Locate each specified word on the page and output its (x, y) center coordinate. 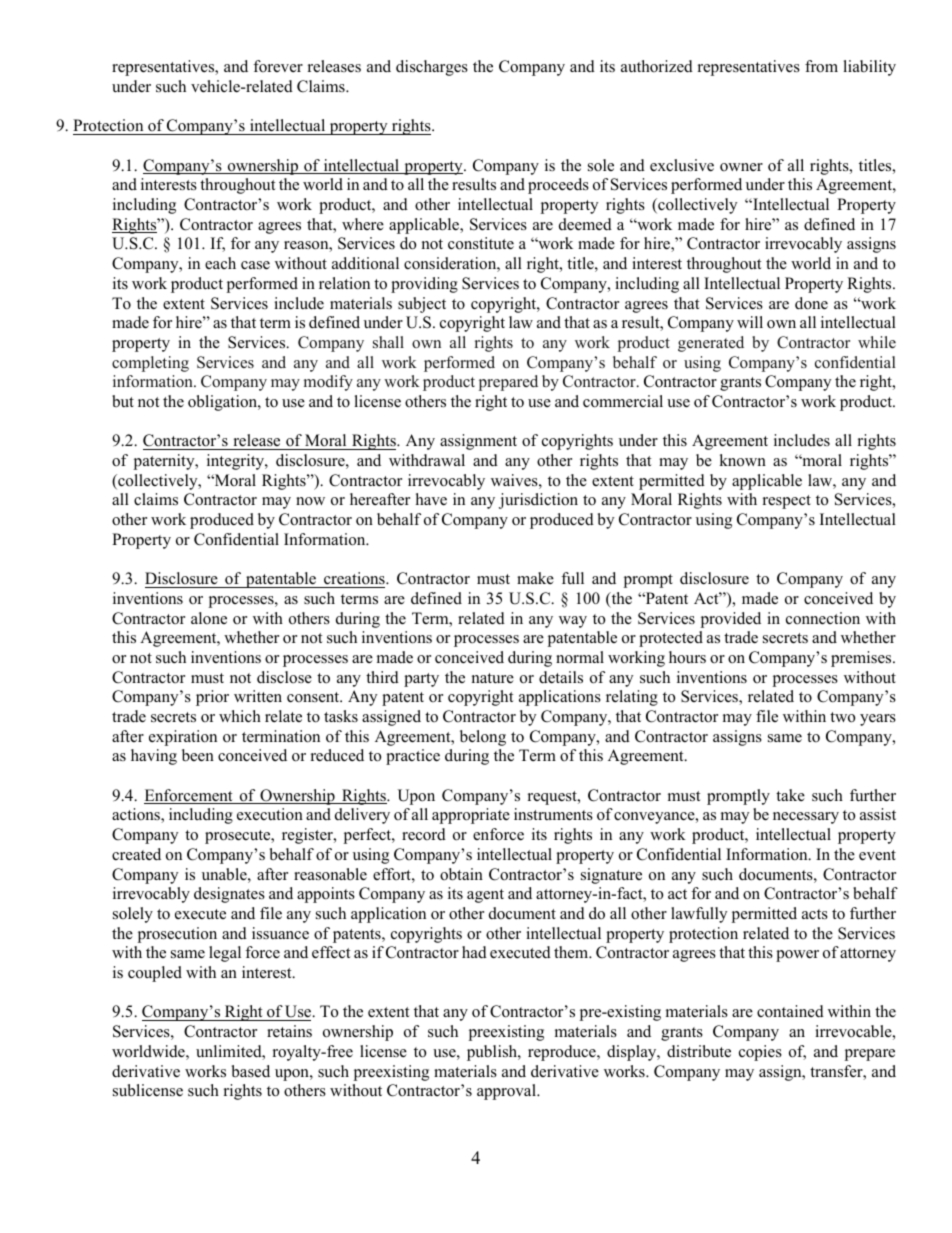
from (821, 66)
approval (507, 1092)
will (750, 322)
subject (422, 305)
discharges (432, 68)
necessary (806, 818)
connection (823, 618)
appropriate (471, 816)
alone (209, 618)
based (251, 1071)
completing (150, 364)
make (535, 578)
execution (270, 814)
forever (278, 66)
